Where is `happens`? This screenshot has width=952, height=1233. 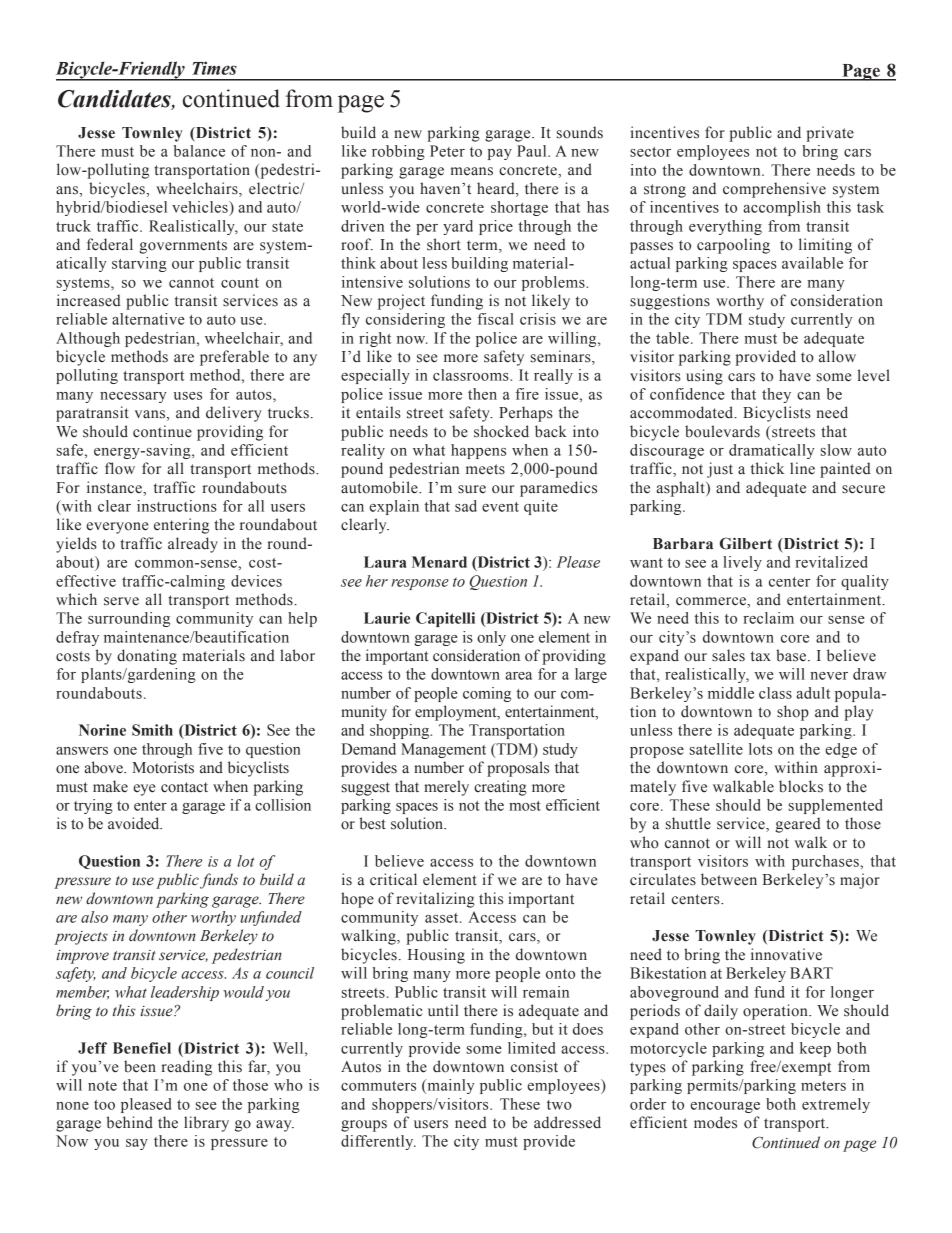 happens is located at coordinates (478, 451).
